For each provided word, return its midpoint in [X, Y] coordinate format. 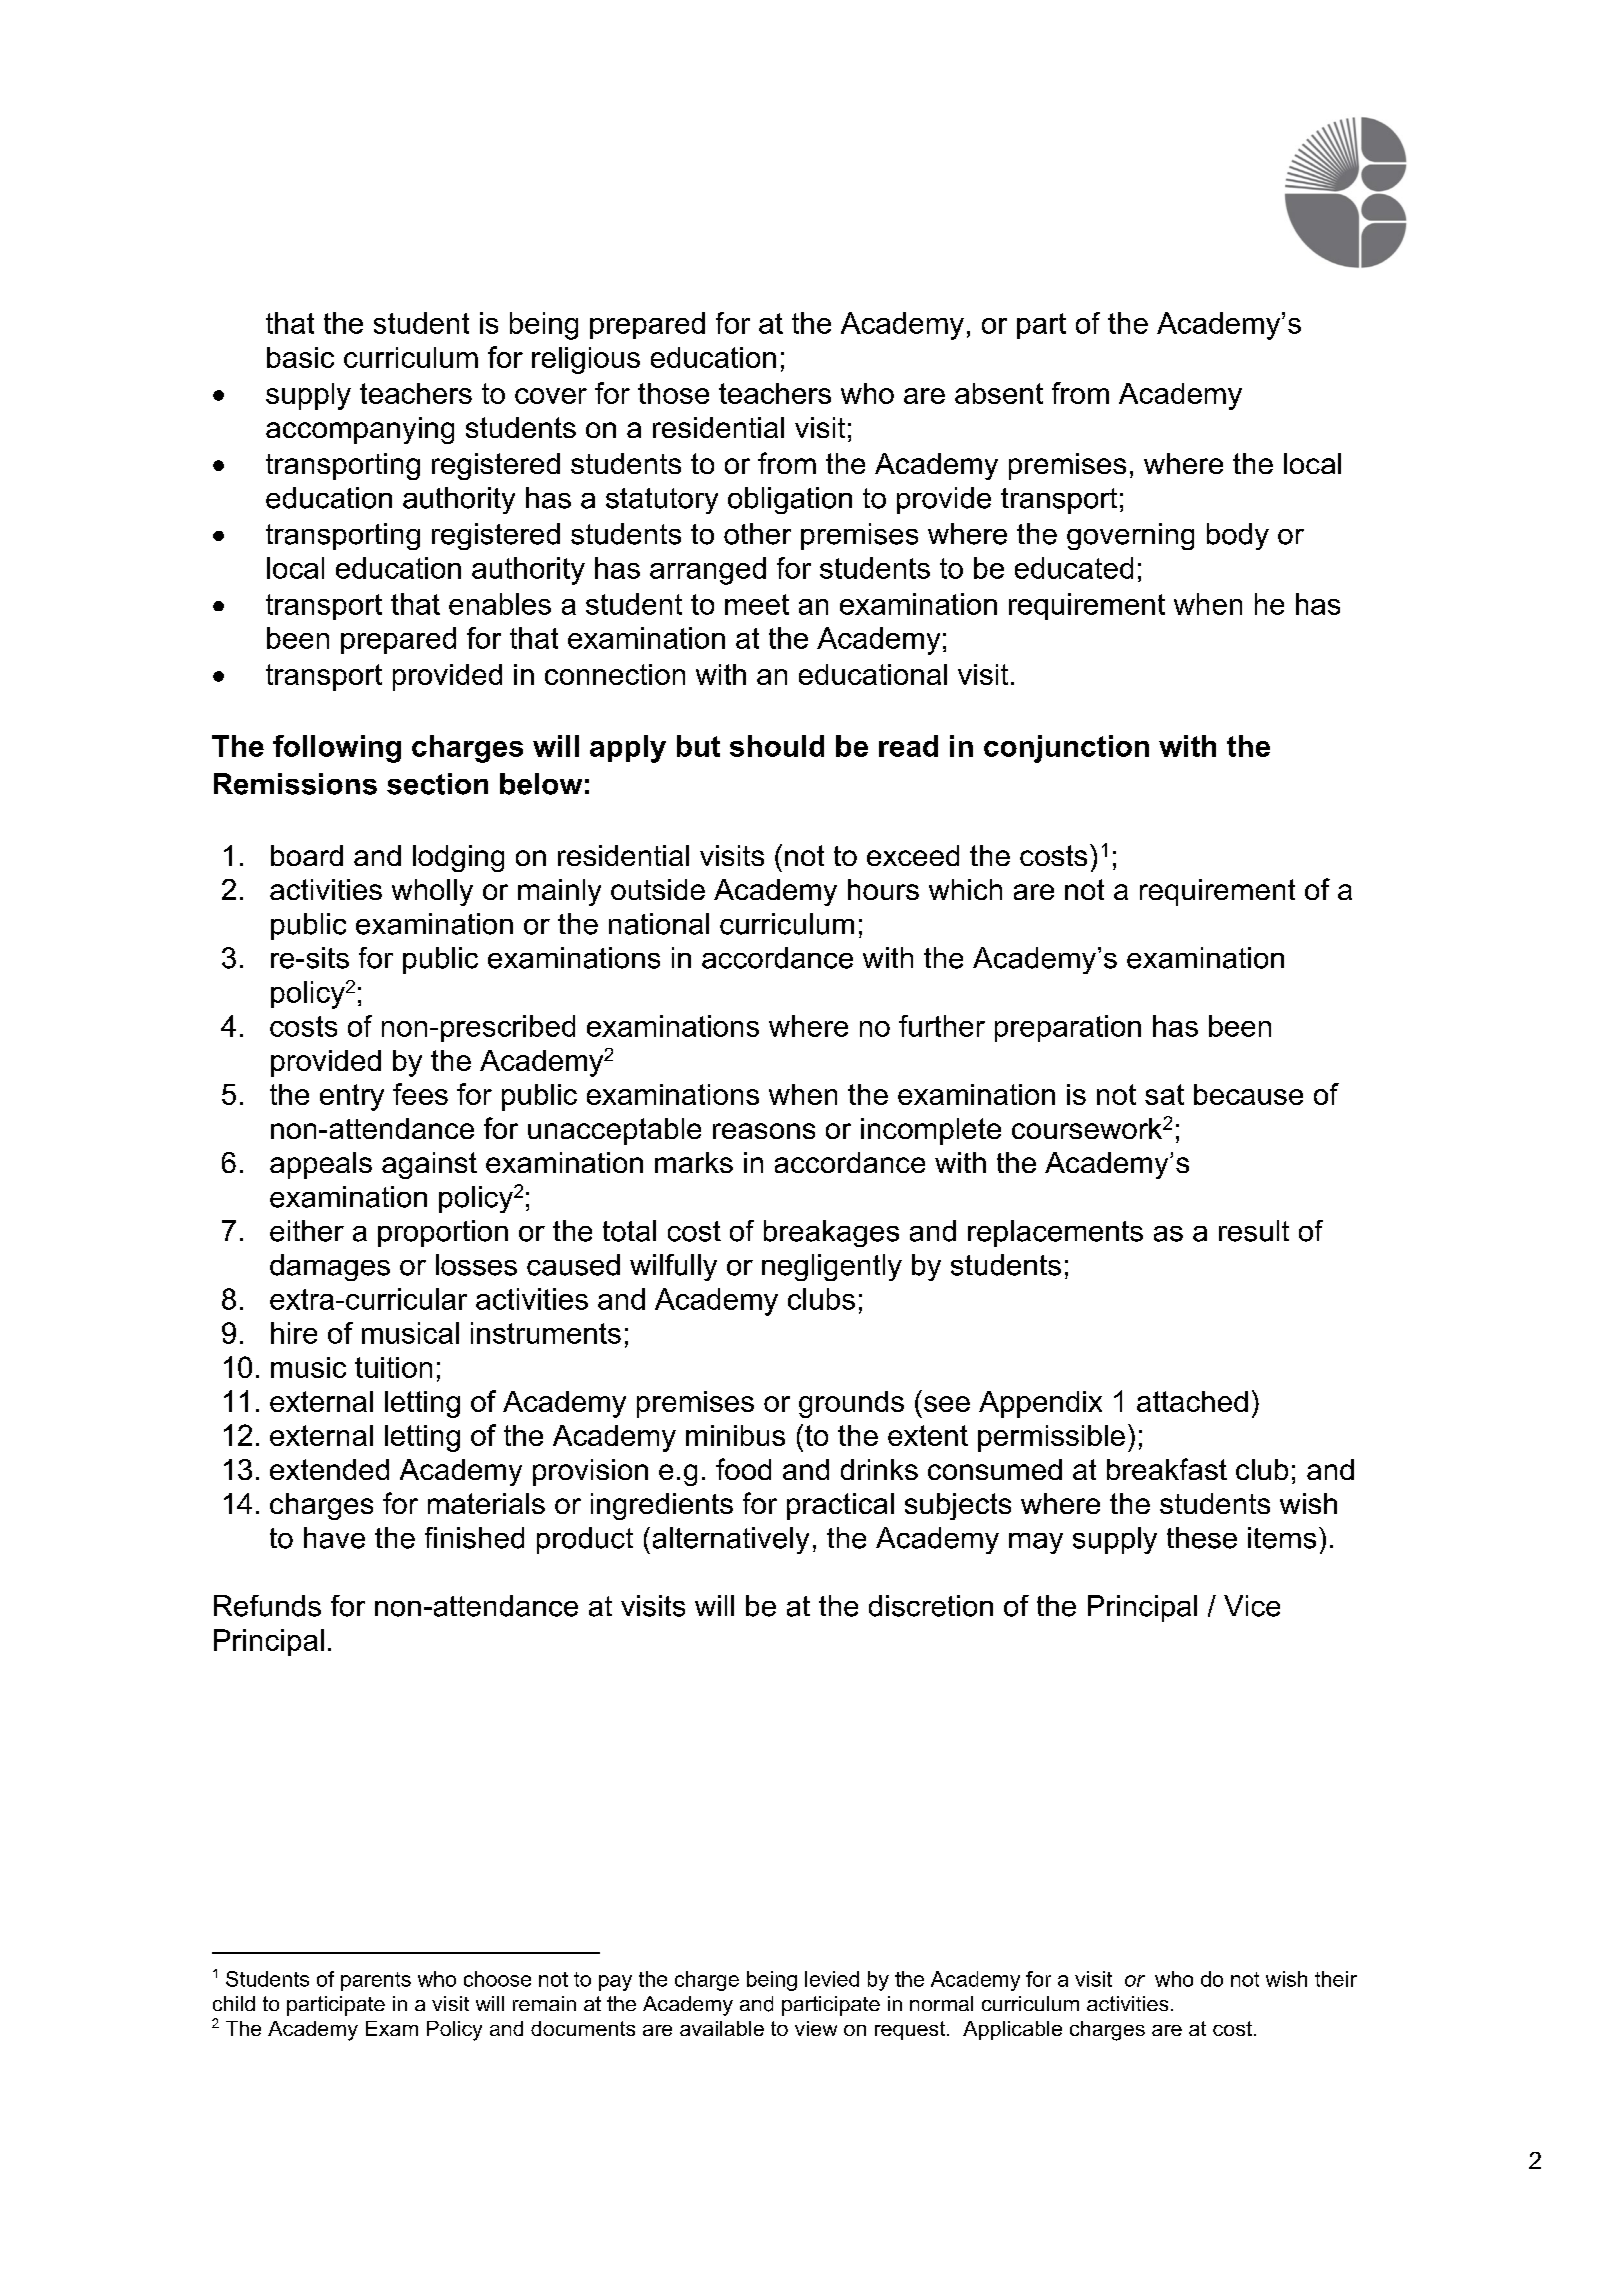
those [673, 393]
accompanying [360, 430]
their [1336, 1979]
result [1254, 1231]
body [1238, 536]
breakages [831, 1233]
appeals [321, 1165]
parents [376, 1981]
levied [832, 1979]
